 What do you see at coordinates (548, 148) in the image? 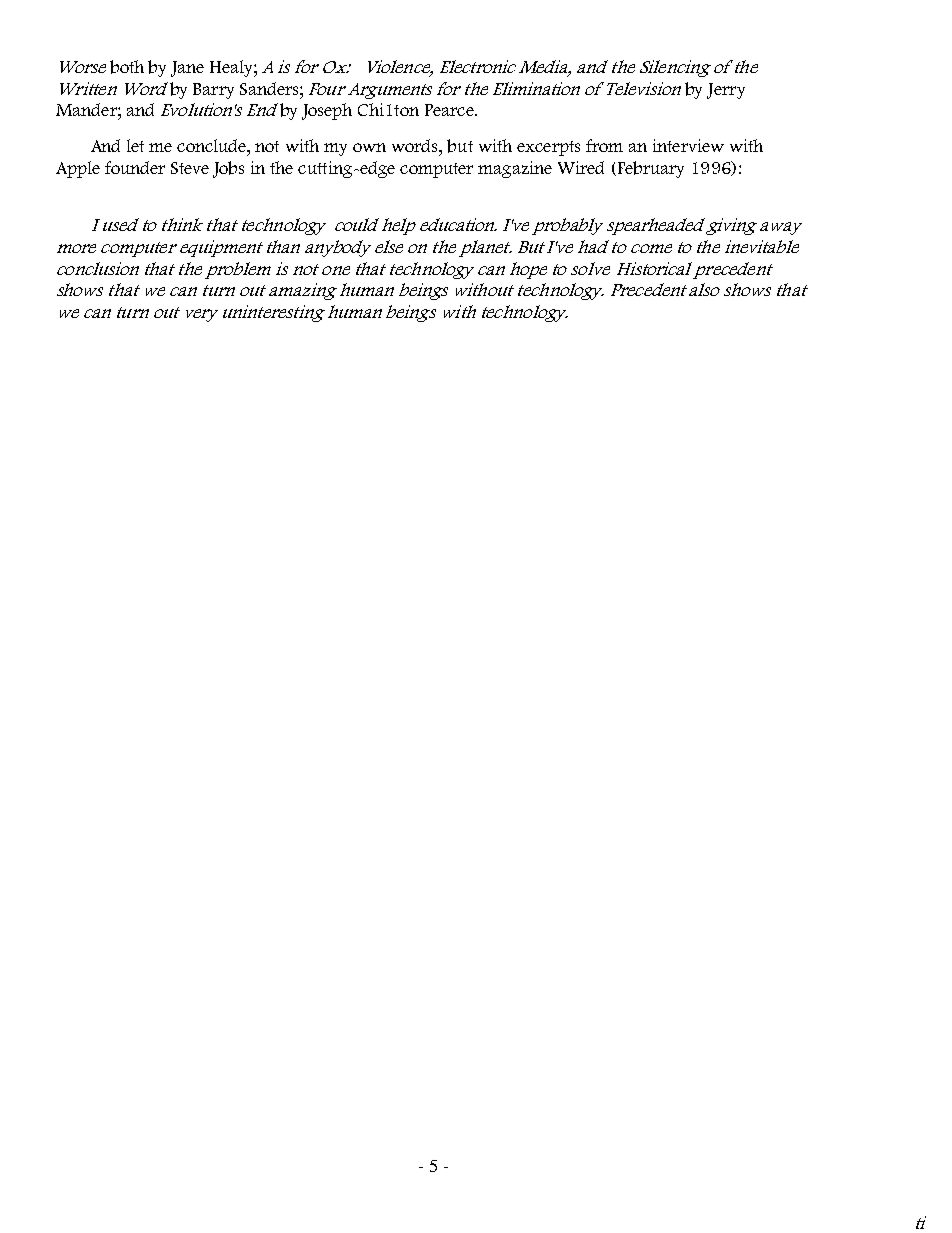
I see `excerpts` at bounding box center [548, 148].
